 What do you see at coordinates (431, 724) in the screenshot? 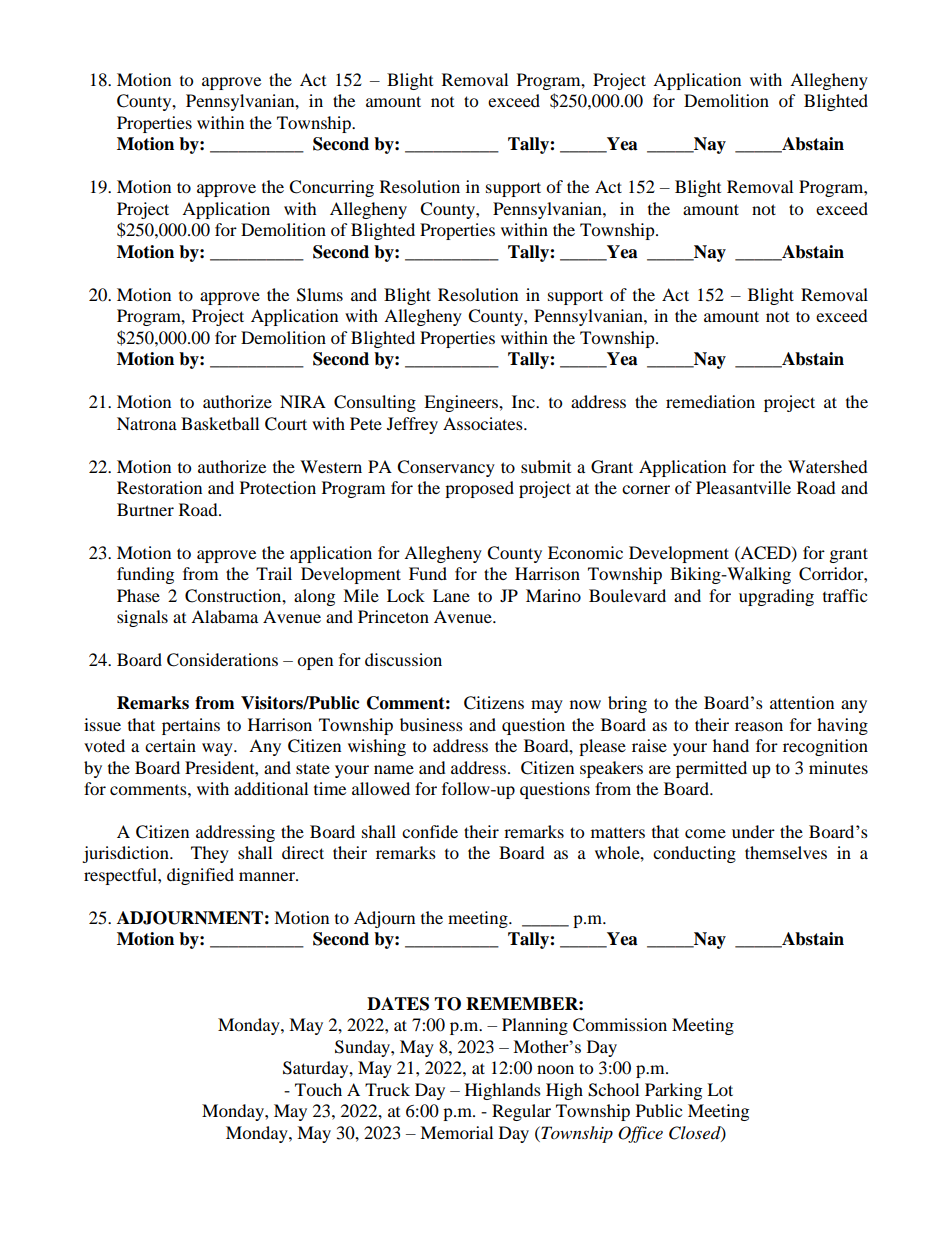
I see `business` at bounding box center [431, 724].
